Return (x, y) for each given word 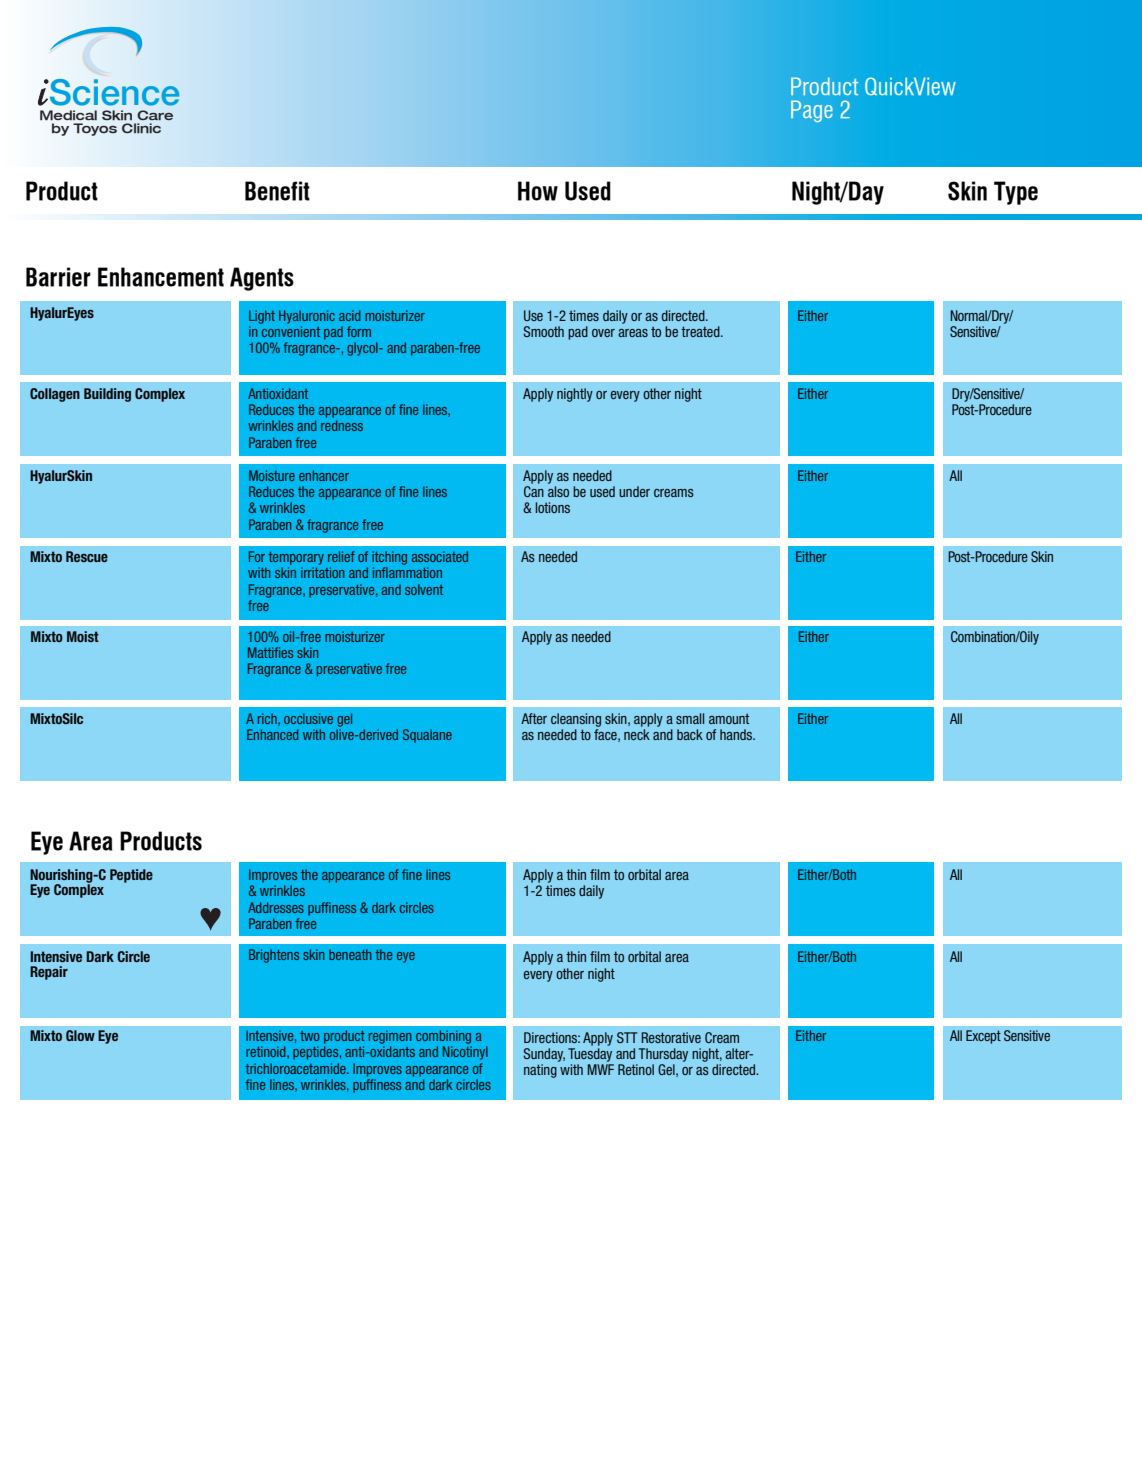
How (538, 191)
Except (983, 1037)
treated (701, 331)
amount (729, 719)
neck (637, 734)
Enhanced (272, 734)
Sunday (544, 1055)
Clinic (141, 128)
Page (812, 111)
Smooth (544, 331)
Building (107, 395)
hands (737, 734)
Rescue (87, 556)
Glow (80, 1035)
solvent (424, 589)
